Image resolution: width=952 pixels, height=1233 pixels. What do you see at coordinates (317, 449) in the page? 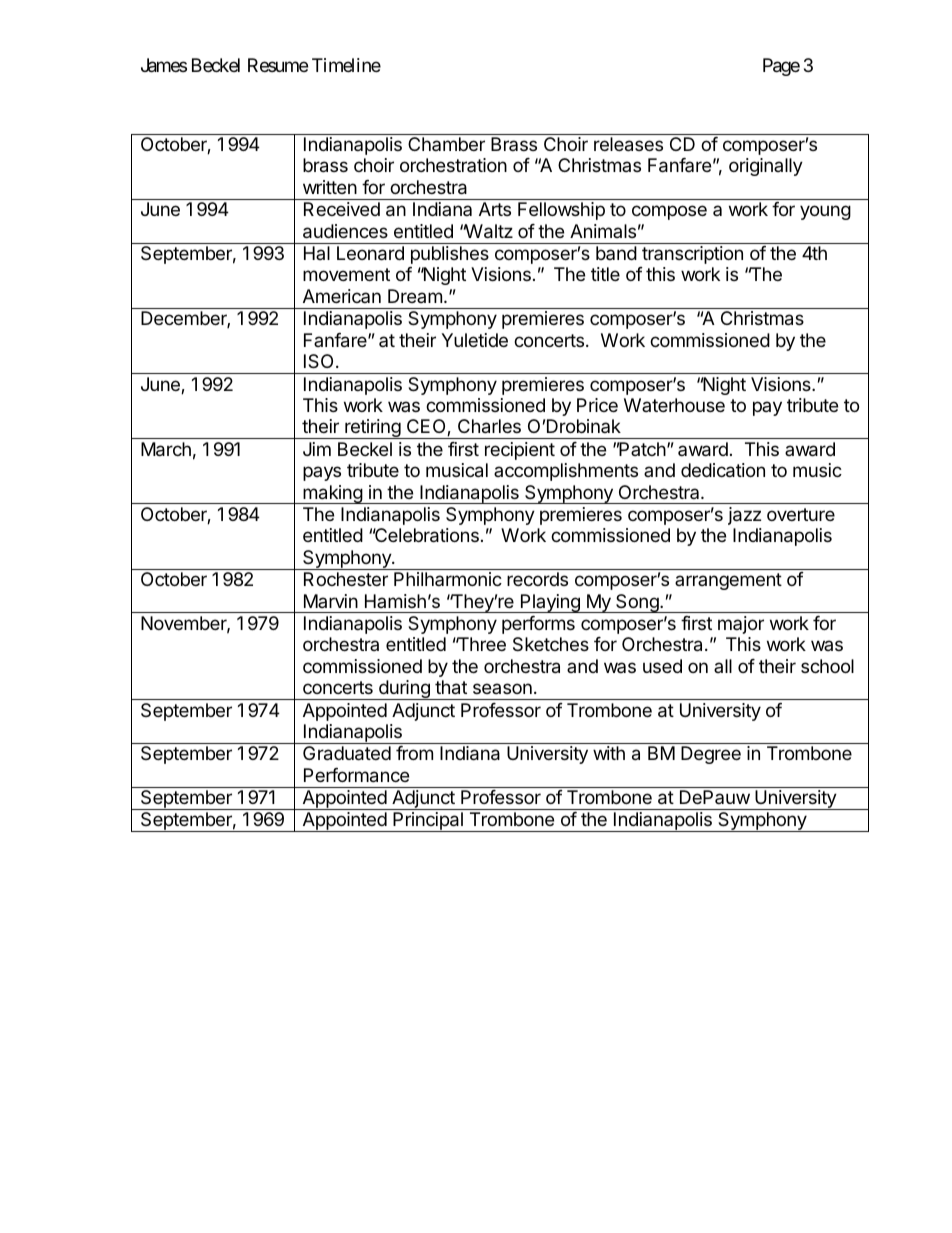
I see `Jim` at bounding box center [317, 449].
